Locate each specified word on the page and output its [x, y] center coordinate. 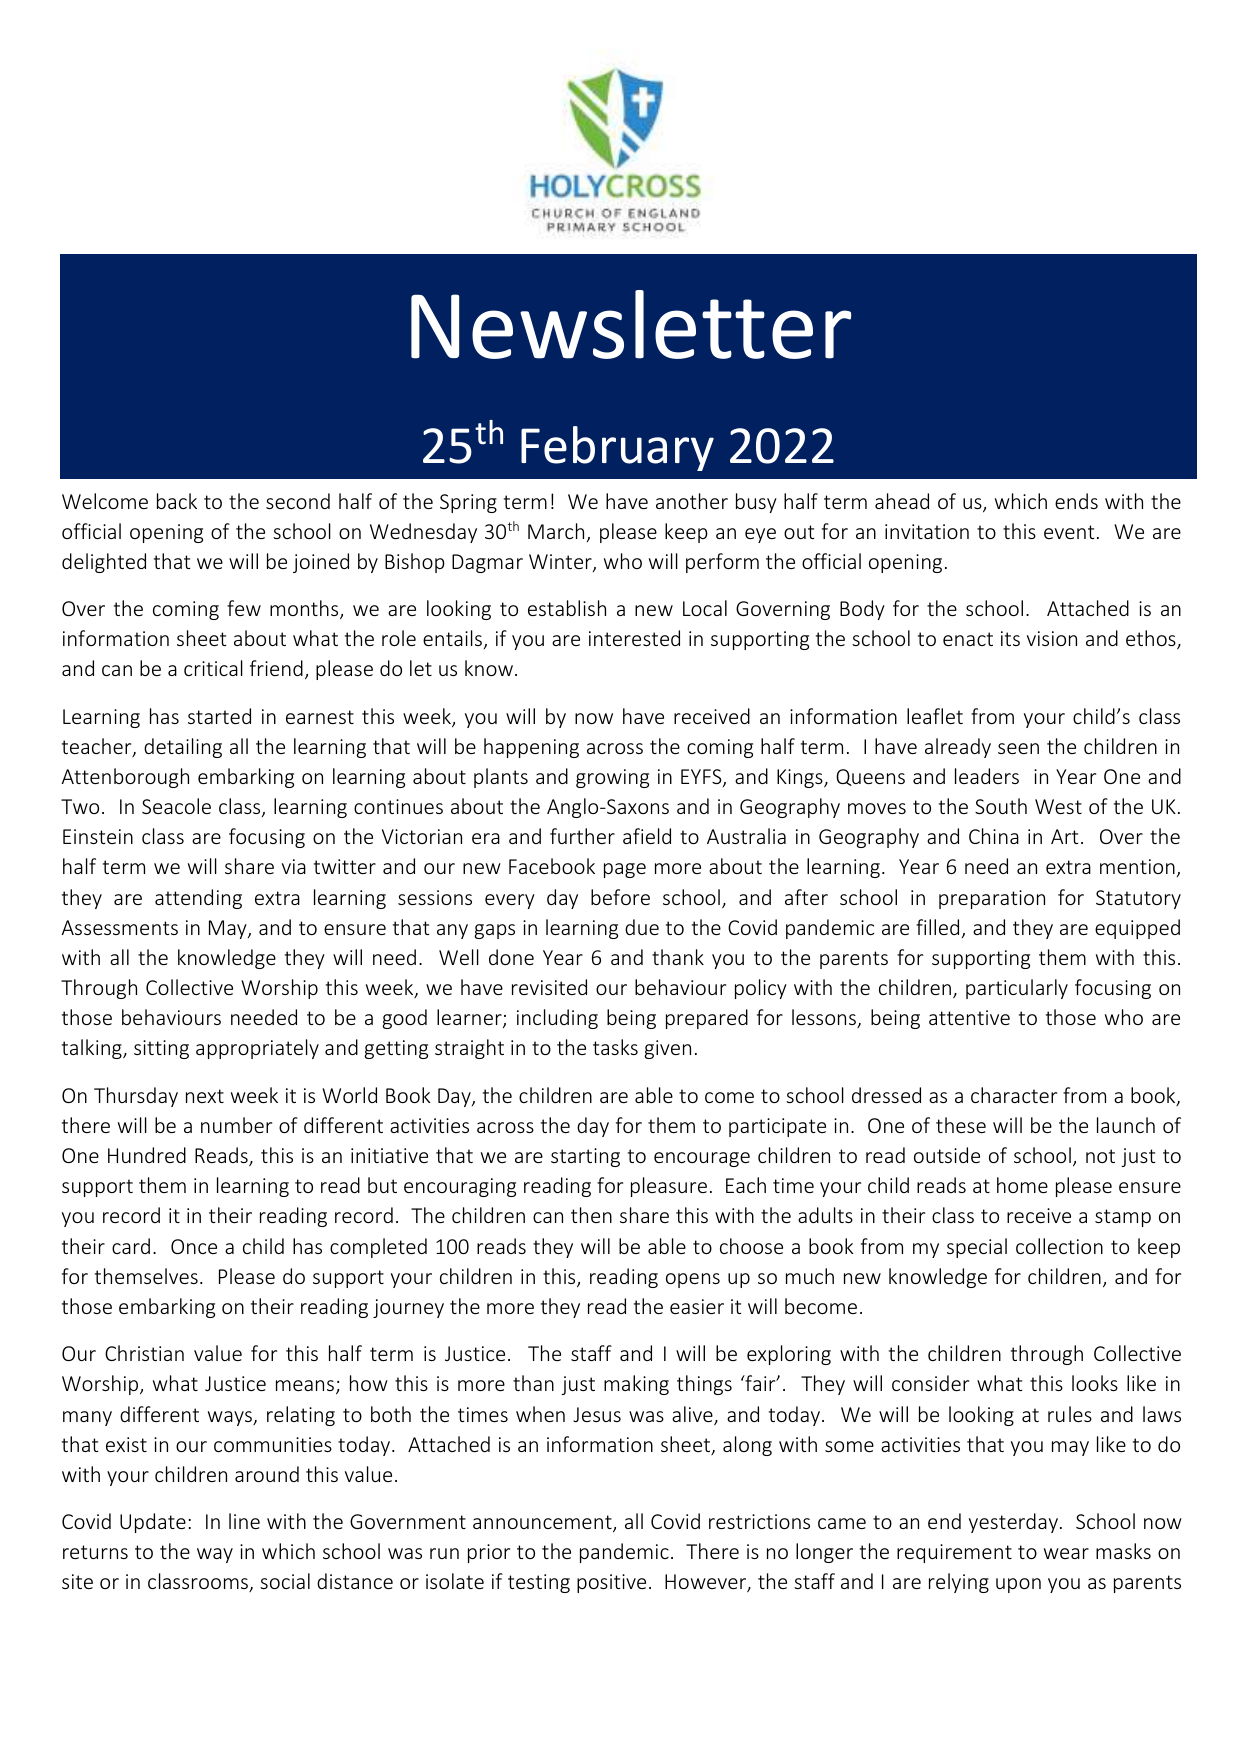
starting [585, 1157]
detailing [183, 748]
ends [1076, 501]
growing [612, 778]
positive [611, 1583]
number [236, 1125]
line [244, 1521]
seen [1018, 748]
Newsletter [631, 324]
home [1022, 1185]
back [177, 501]
